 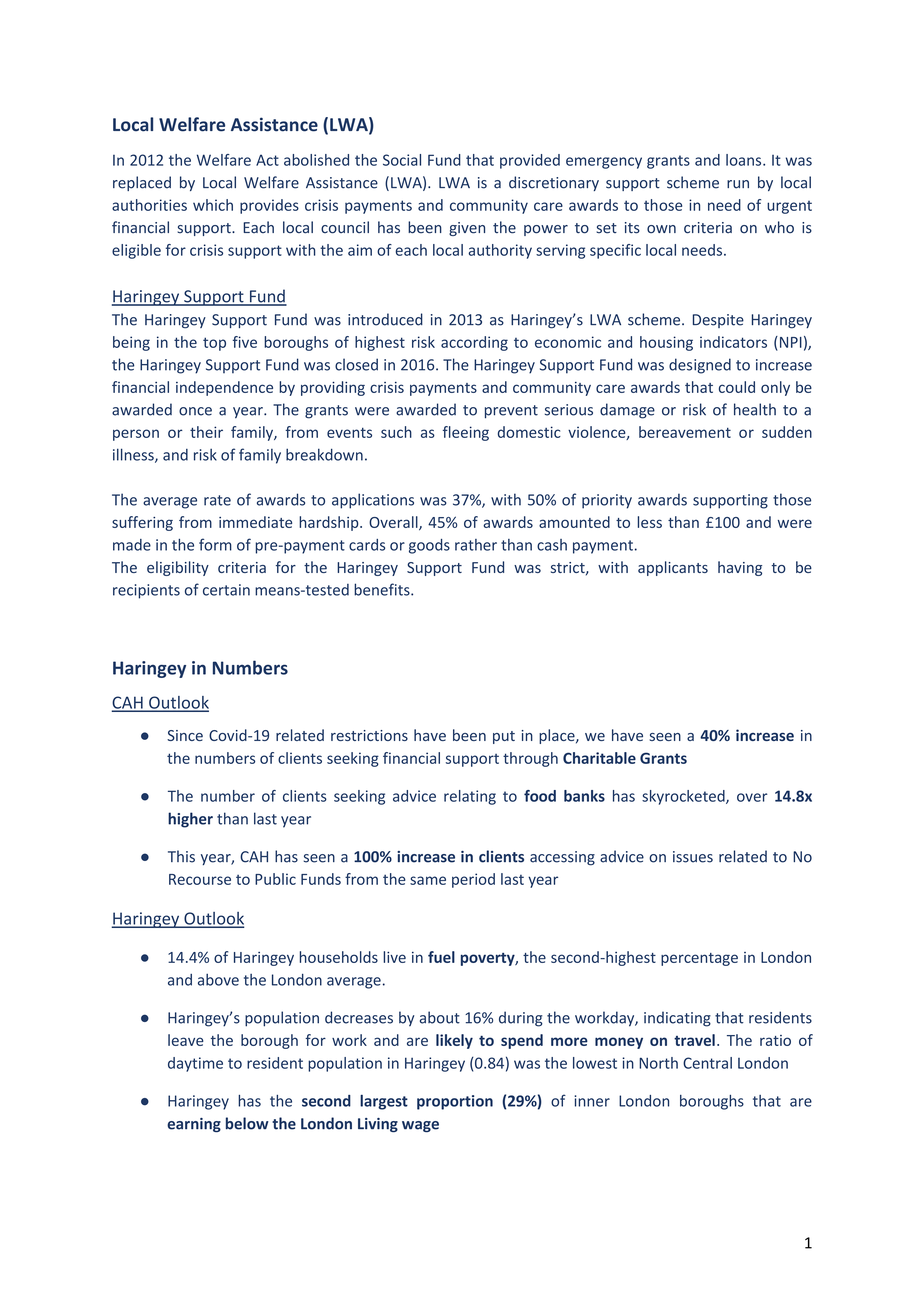 What do you see at coordinates (738, 184) in the screenshot?
I see `run` at bounding box center [738, 184].
